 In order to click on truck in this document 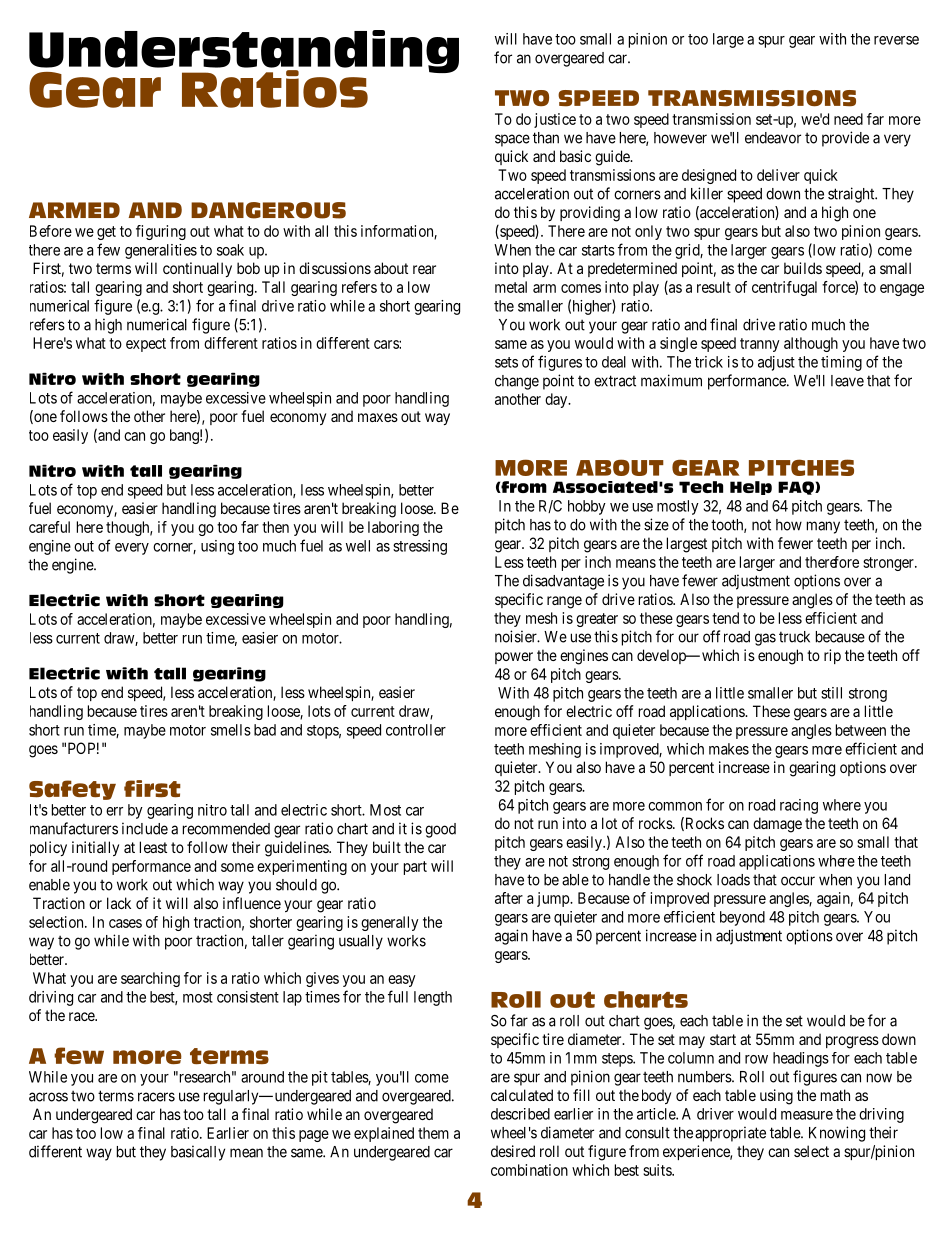, I will do `click(794, 637)`.
